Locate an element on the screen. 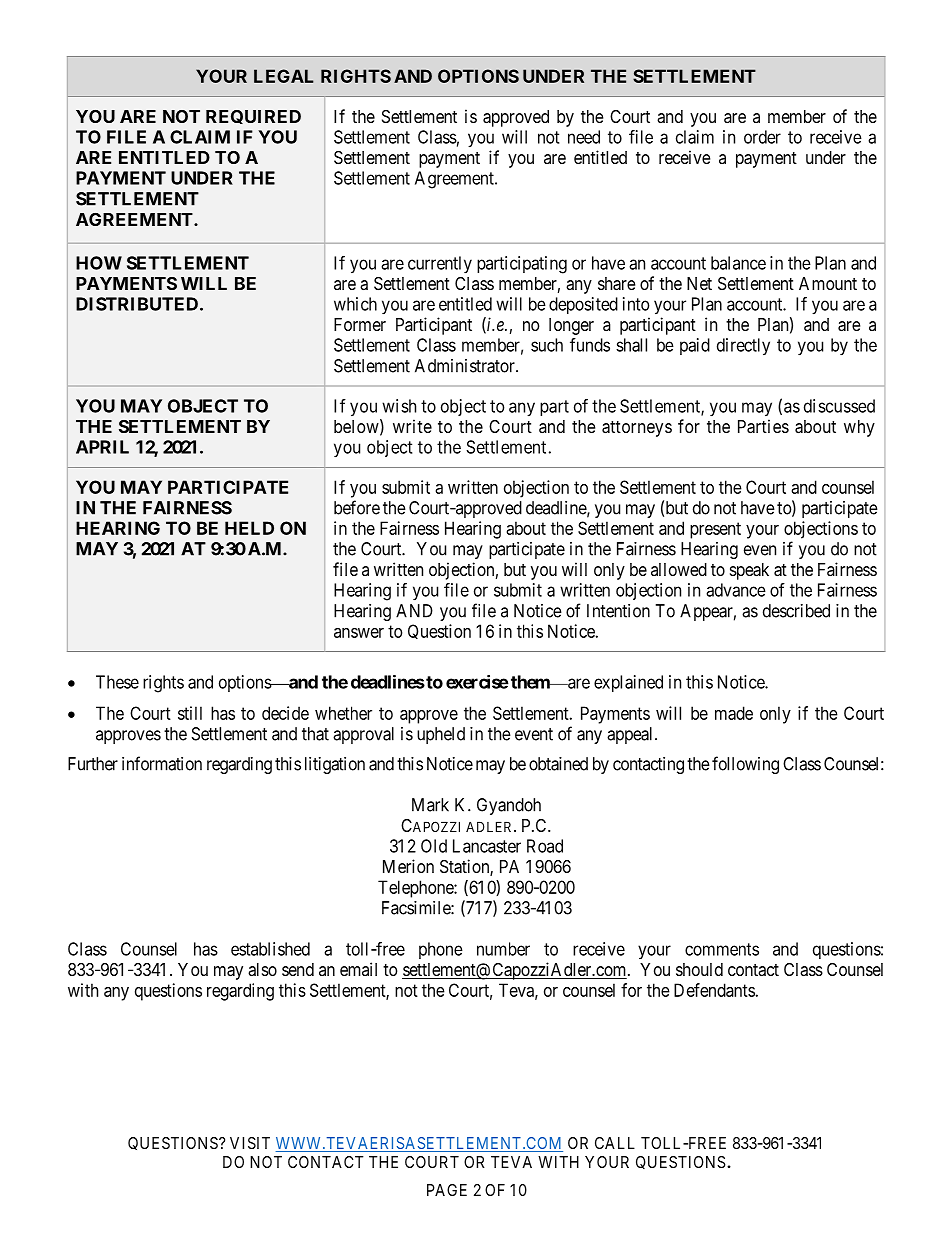 This screenshot has height=1233, width=952. need is located at coordinates (584, 137).
